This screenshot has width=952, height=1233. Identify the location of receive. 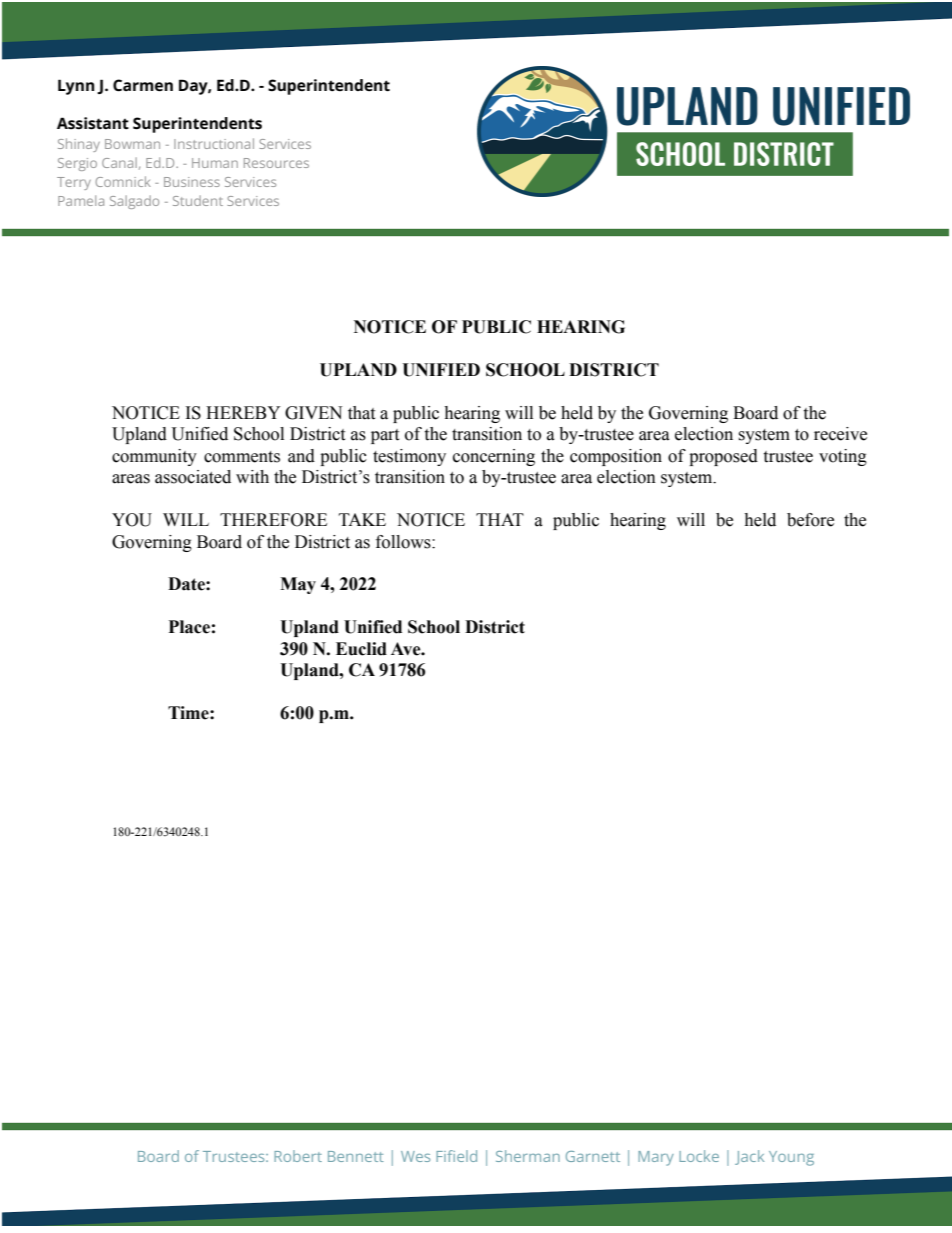
(840, 434).
